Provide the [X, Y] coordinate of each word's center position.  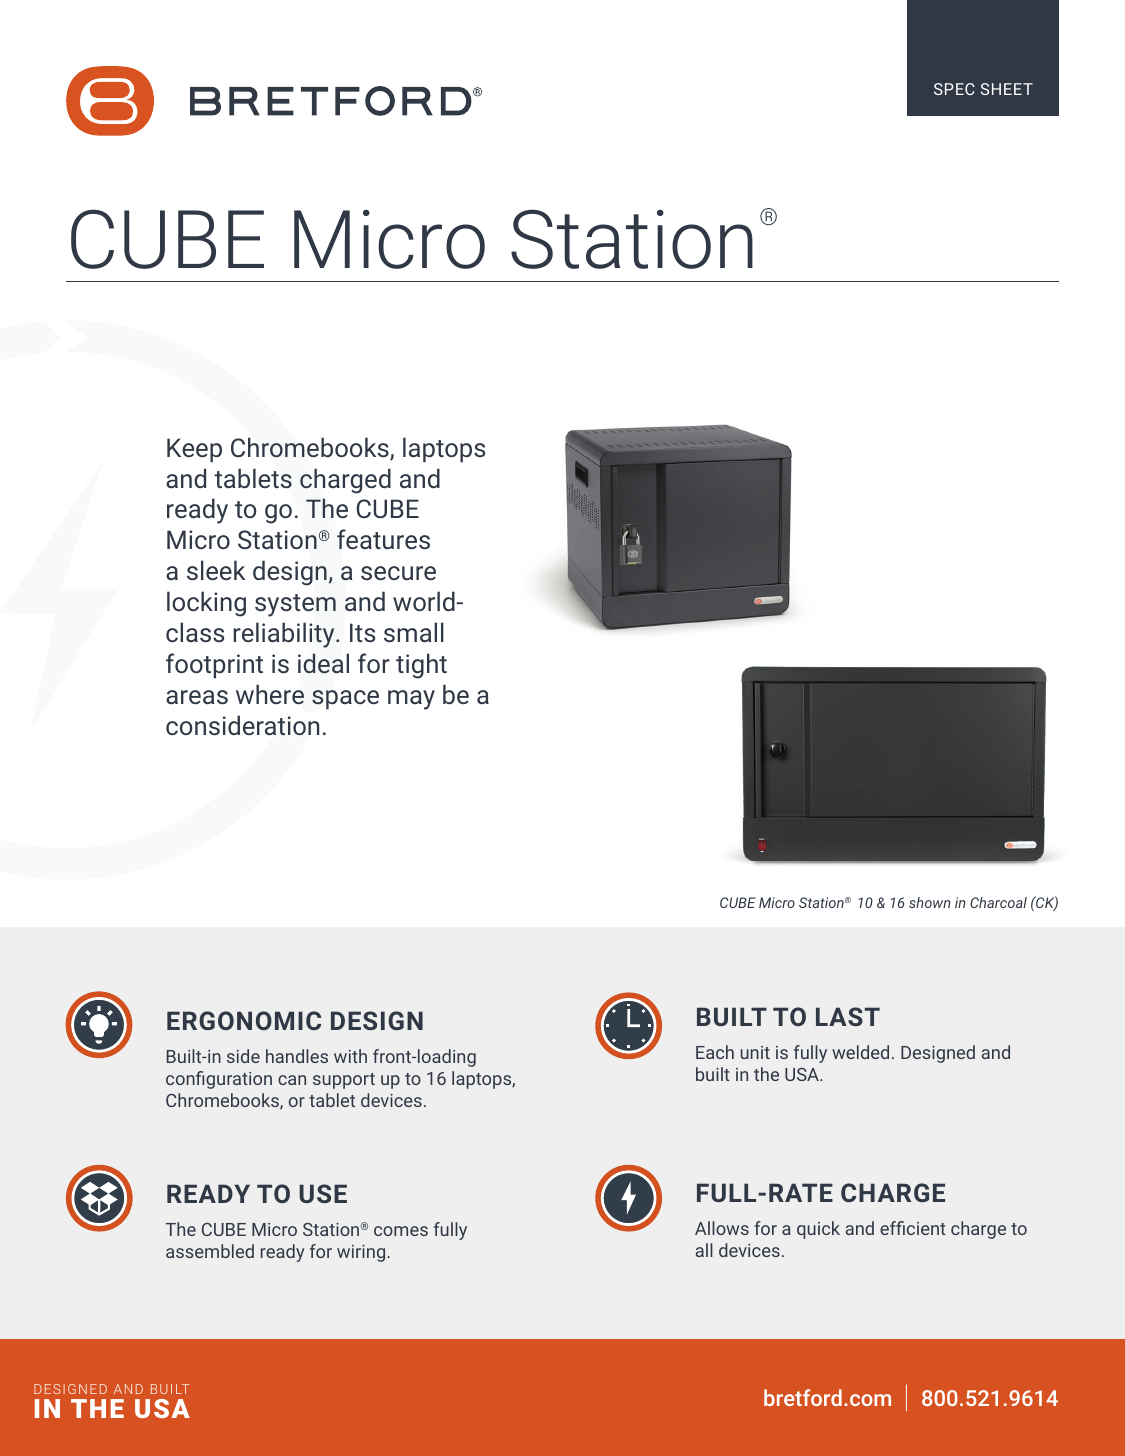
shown [930, 902]
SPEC [954, 89]
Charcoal [998, 902]
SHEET [1007, 89]
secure [398, 573]
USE [323, 1193]
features [383, 539]
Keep [194, 450]
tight [421, 666]
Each [715, 1052]
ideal [323, 663]
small [414, 632]
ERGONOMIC [244, 1020]
